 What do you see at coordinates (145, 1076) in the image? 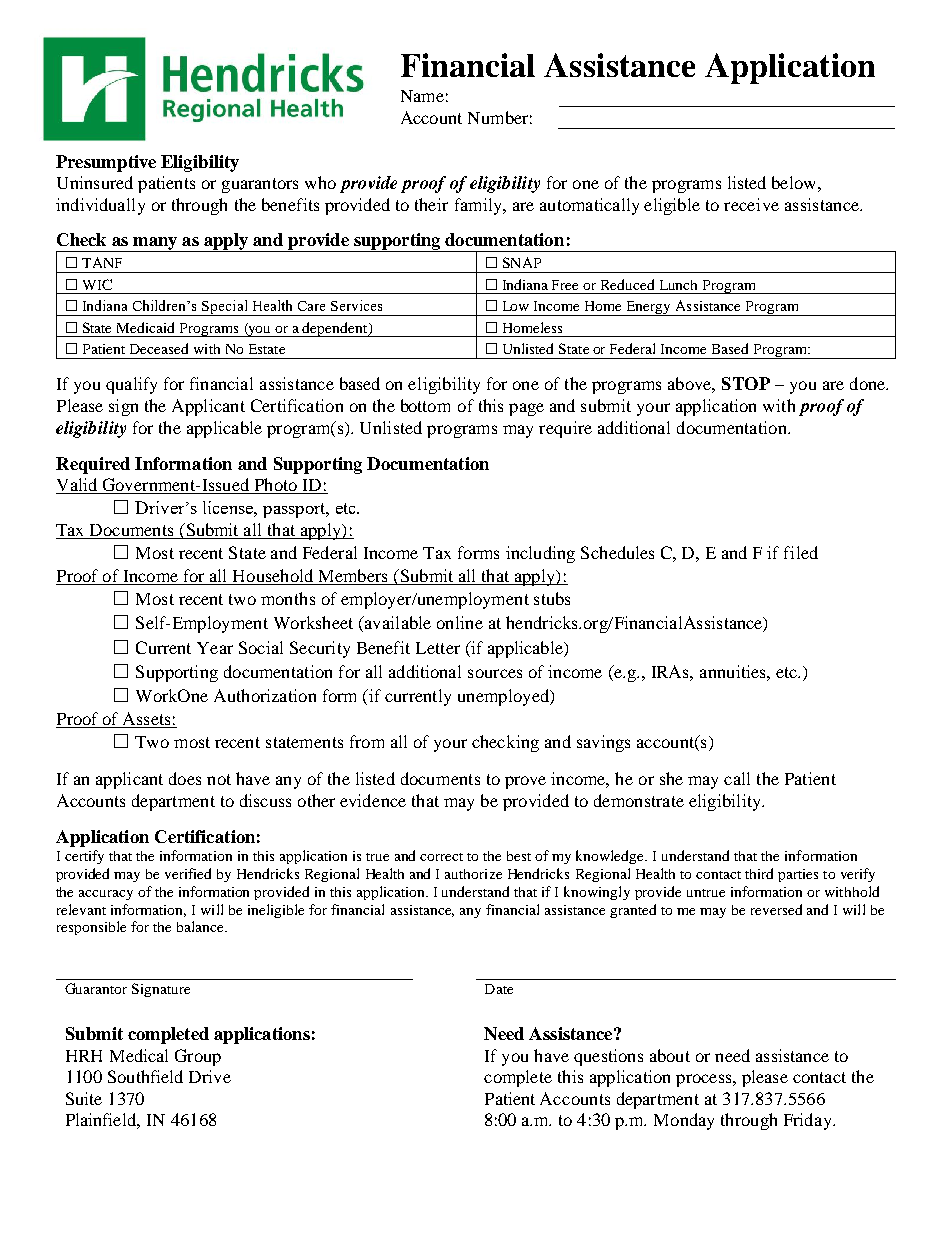
I see `Southfield` at bounding box center [145, 1076].
